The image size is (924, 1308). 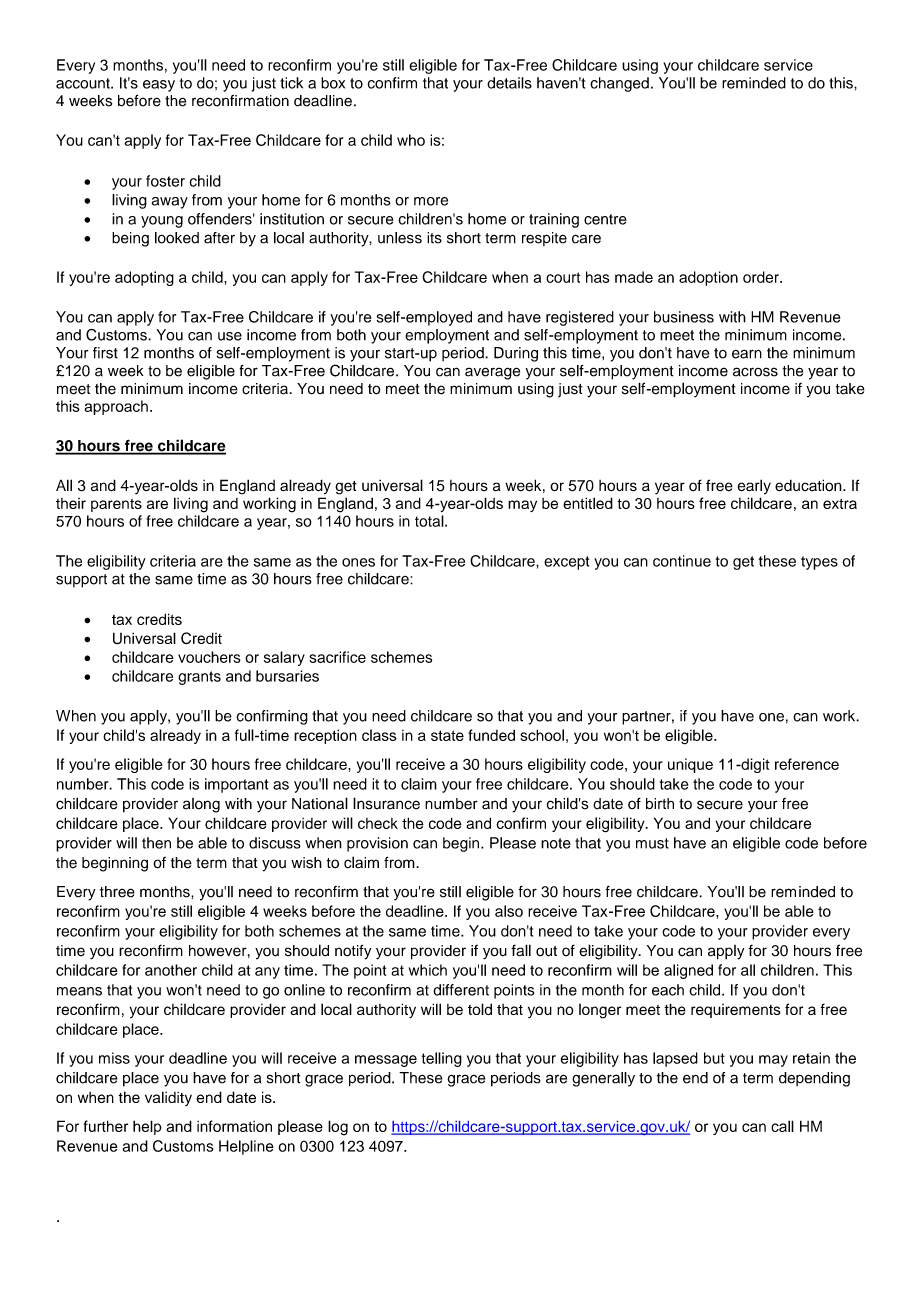 I want to click on provision, so click(x=377, y=844).
